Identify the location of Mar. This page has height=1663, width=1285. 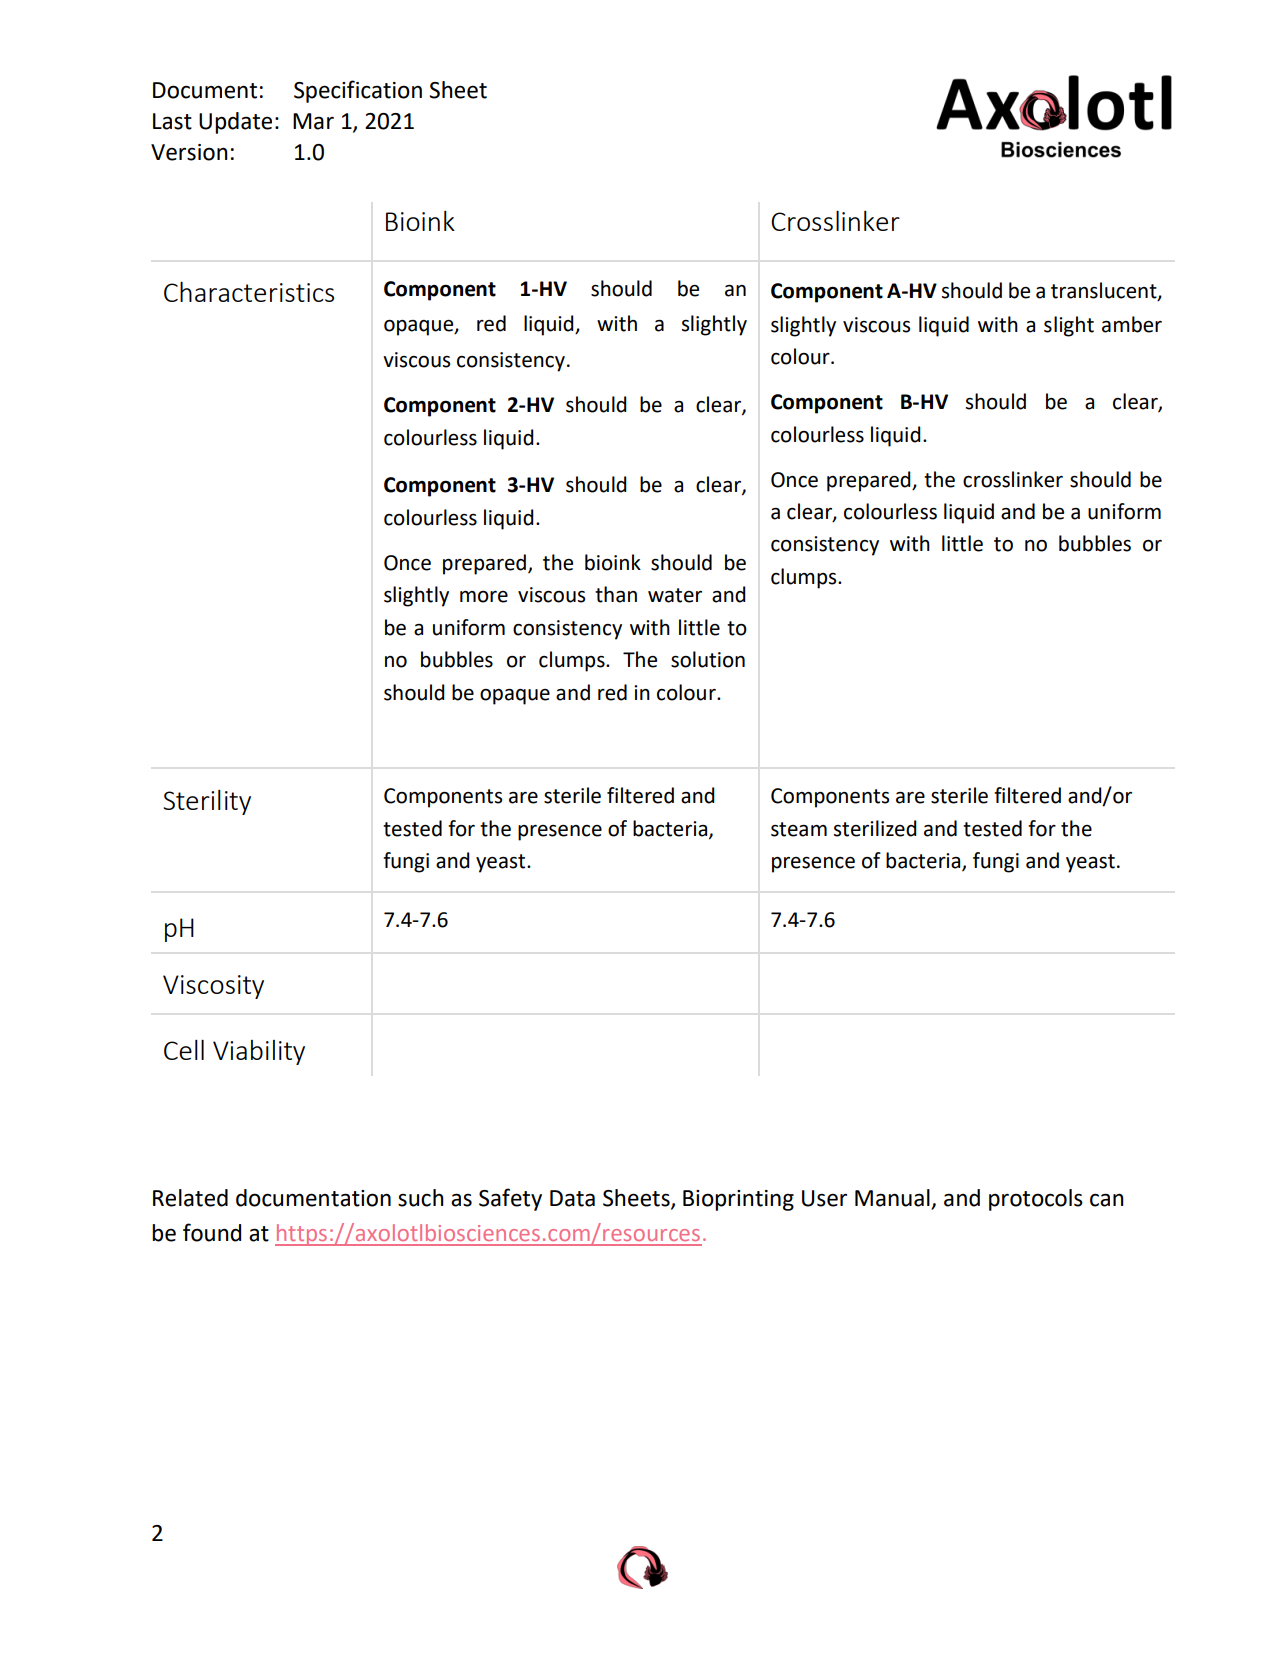
(313, 121).
